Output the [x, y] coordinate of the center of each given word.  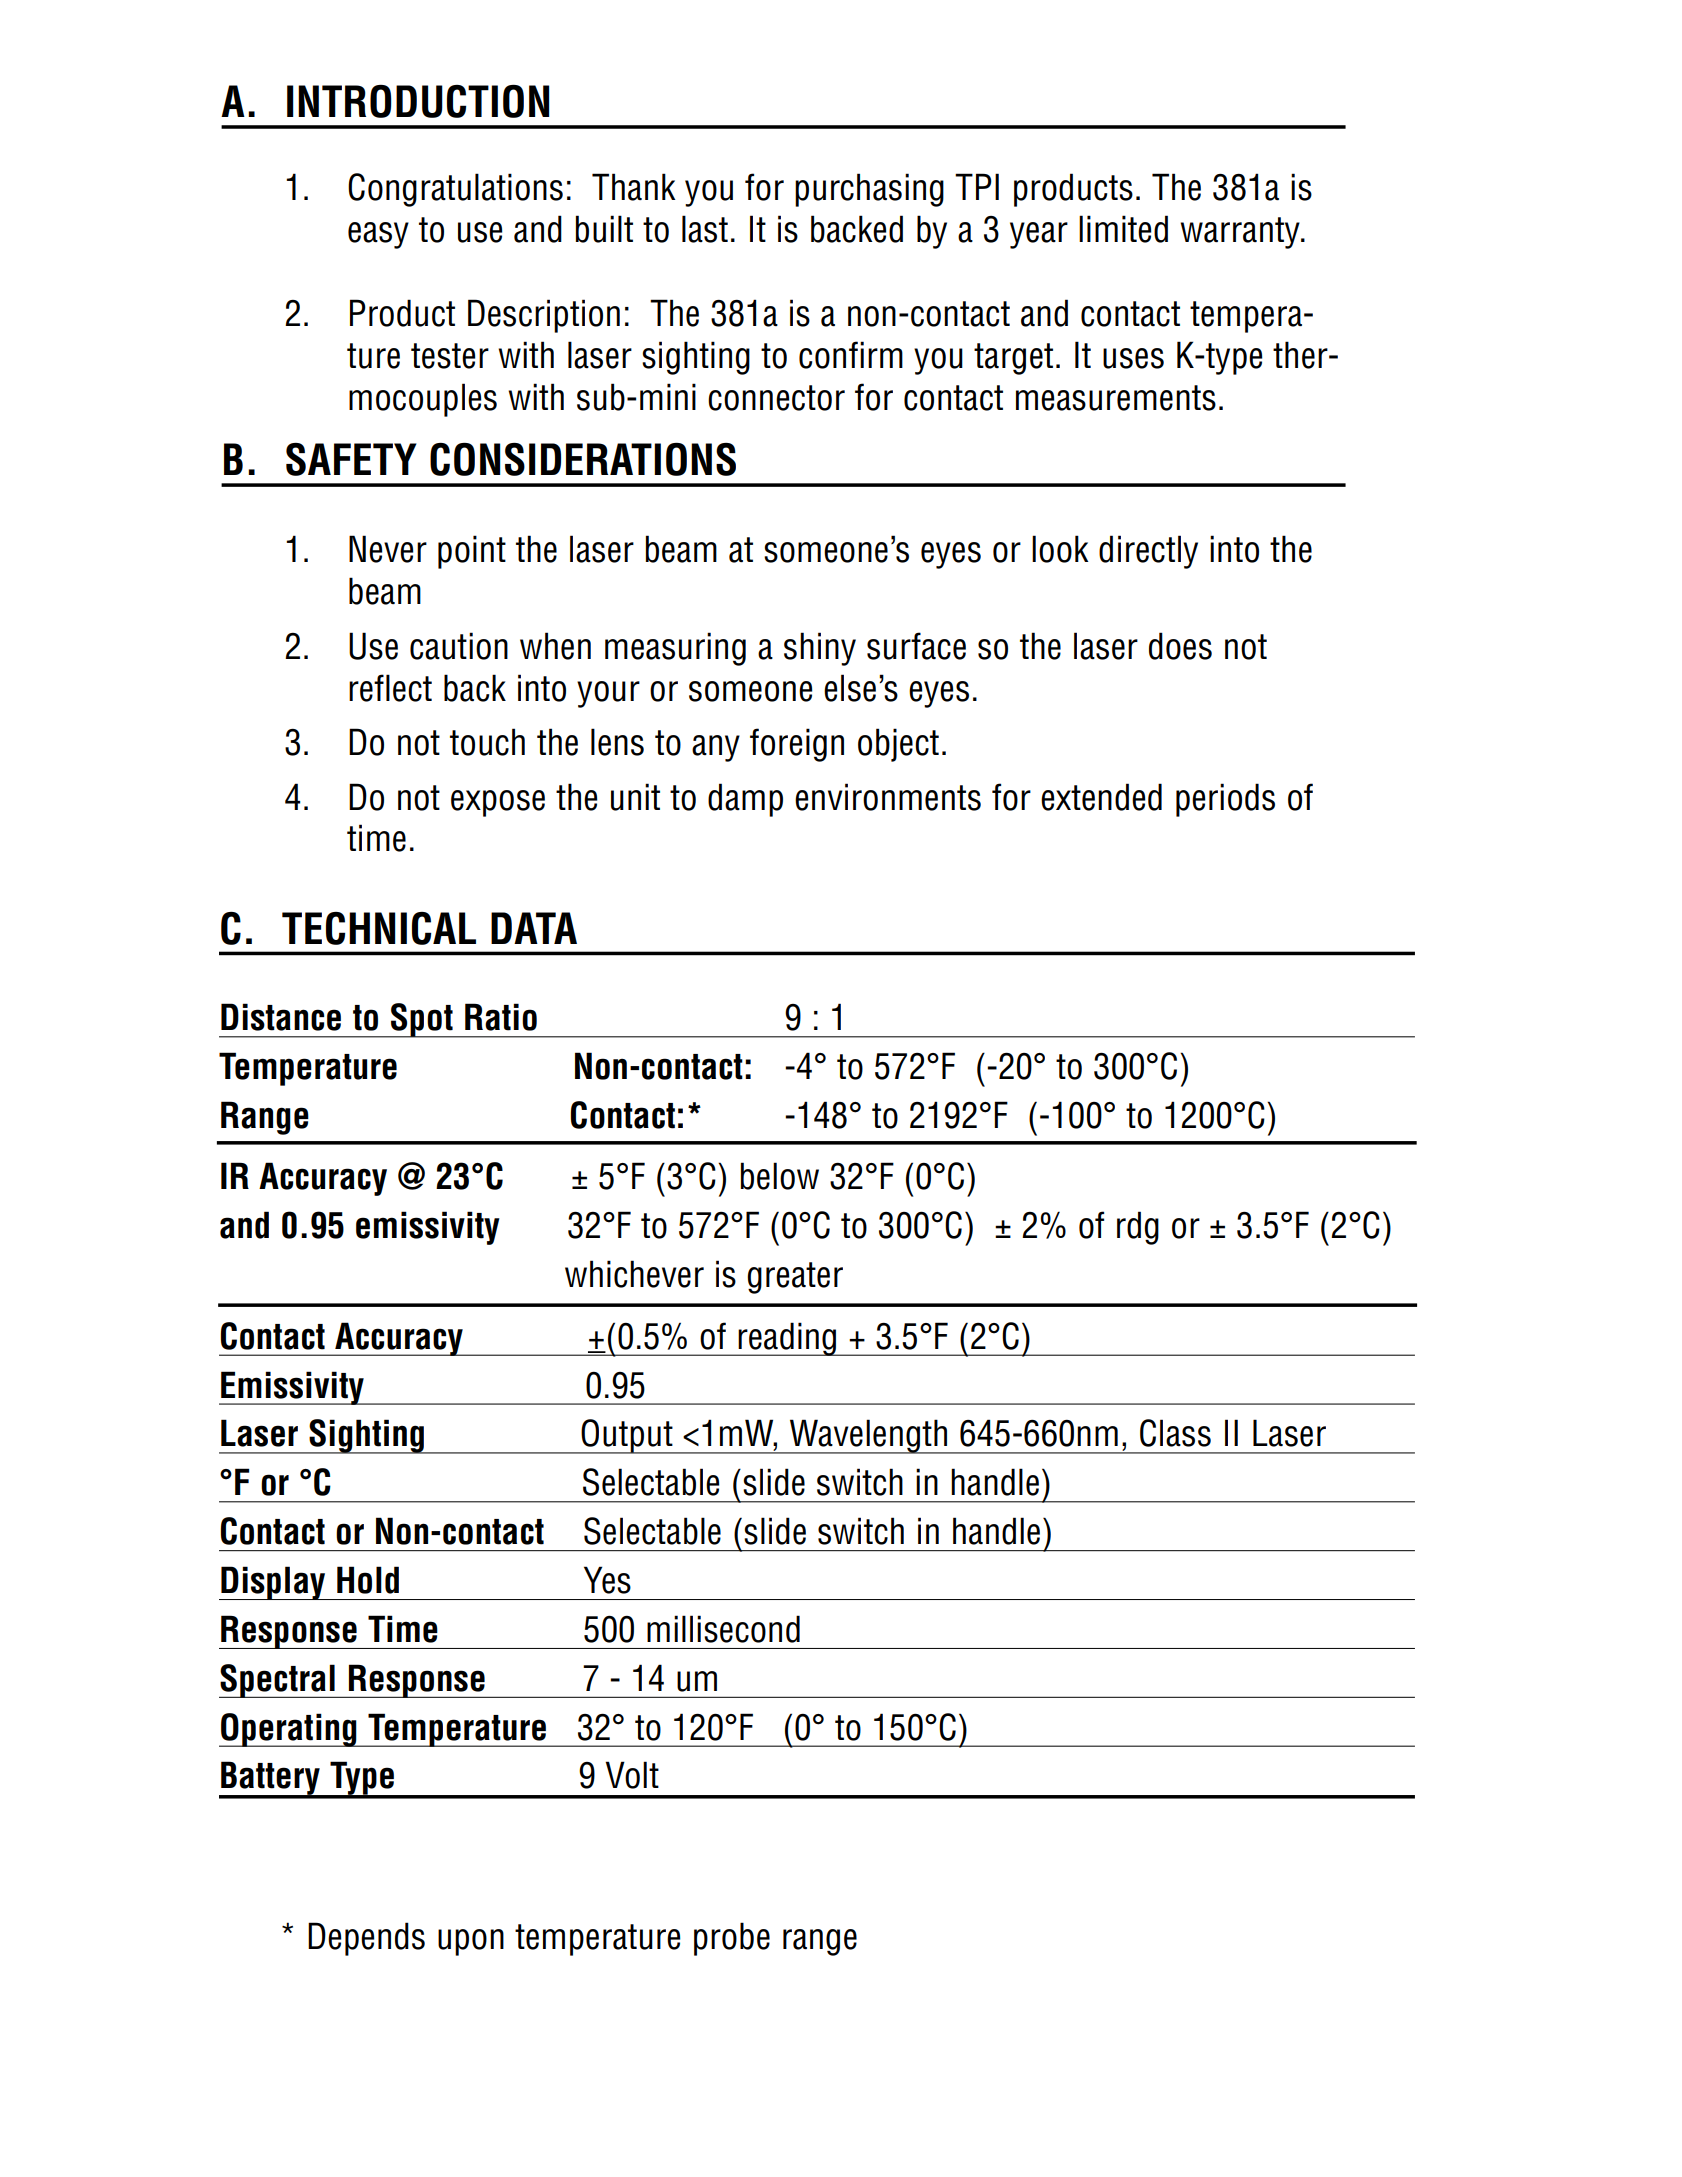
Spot [422, 1020]
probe [732, 1939]
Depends [366, 1939]
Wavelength [869, 1436]
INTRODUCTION [418, 101]
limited [1123, 229]
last [705, 229]
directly [1148, 552]
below [780, 1176]
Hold [368, 1580]
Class [1175, 1433]
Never [388, 549]
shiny [820, 649]
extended [1101, 797]
